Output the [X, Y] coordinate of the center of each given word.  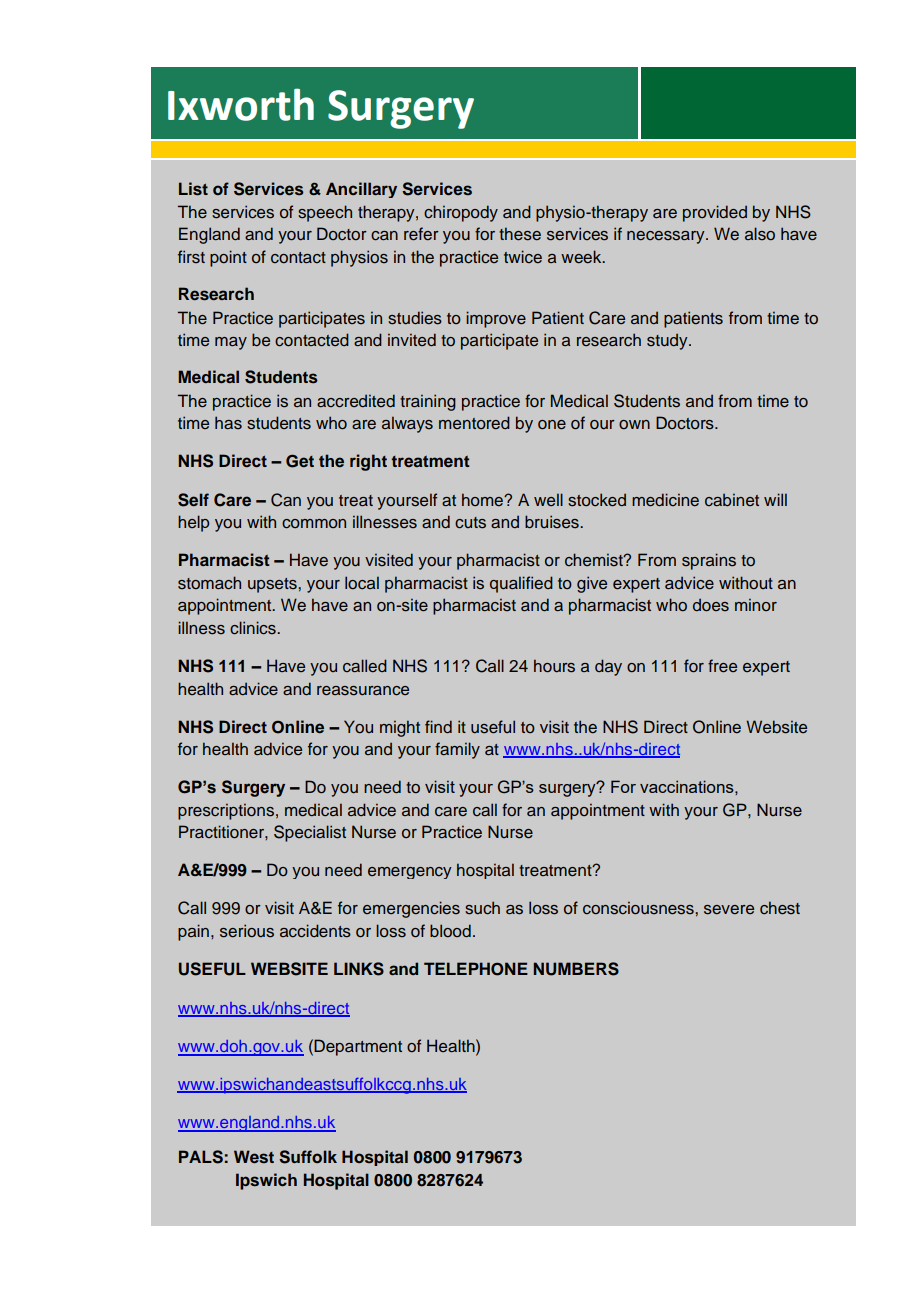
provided [715, 213]
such [482, 908]
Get [300, 461]
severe [729, 910]
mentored [474, 423]
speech [325, 213]
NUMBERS [576, 969]
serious [247, 931]
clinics [254, 628]
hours [554, 666]
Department [358, 1047]
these [520, 234]
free [722, 666]
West [254, 1157]
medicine [665, 500]
